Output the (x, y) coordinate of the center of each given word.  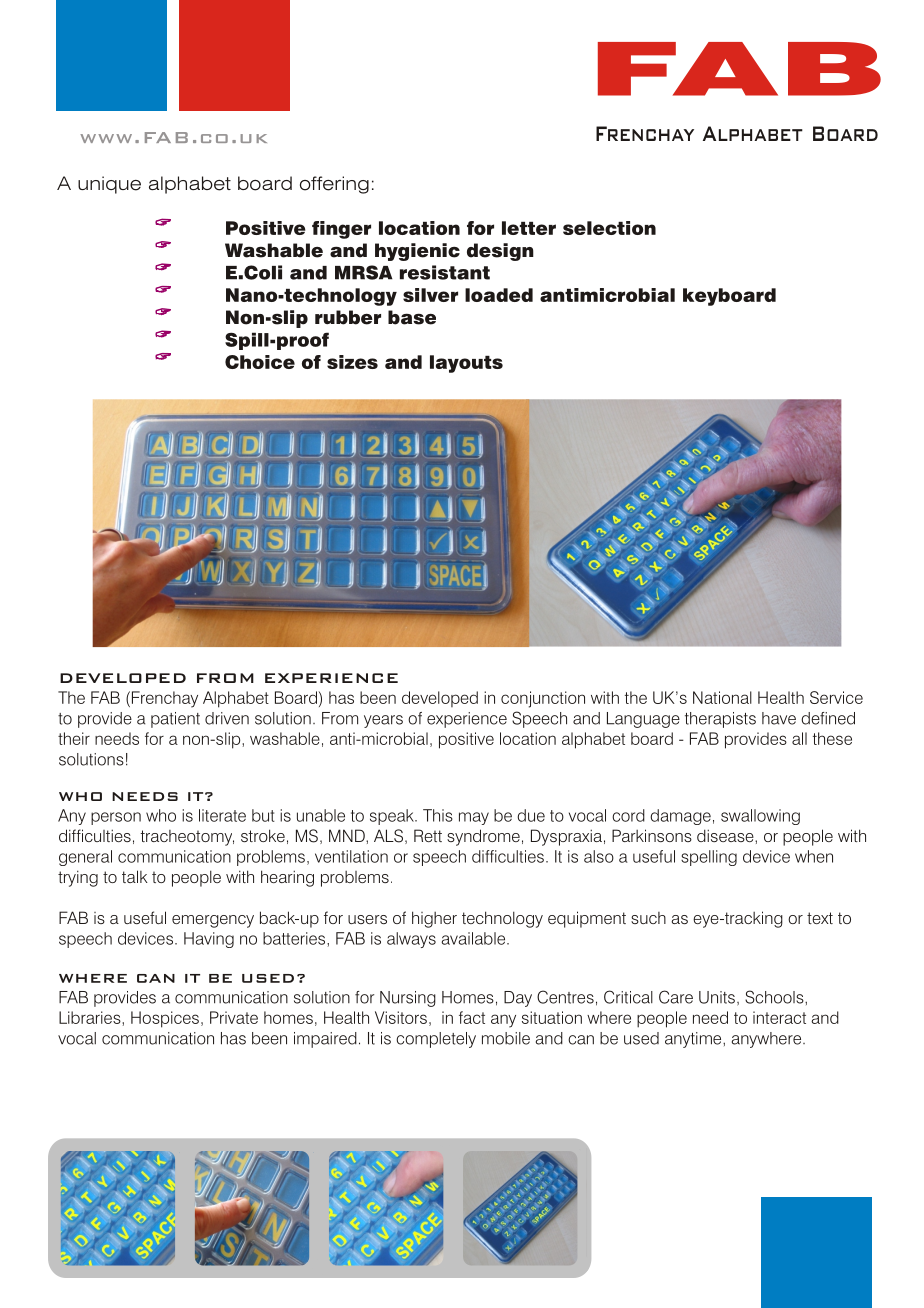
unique (109, 185)
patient (175, 720)
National (722, 697)
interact (779, 1017)
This (438, 815)
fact (472, 1017)
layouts (466, 364)
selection (609, 228)
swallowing (760, 817)
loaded (499, 295)
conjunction (543, 699)
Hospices (165, 1019)
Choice (260, 362)
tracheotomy (187, 838)
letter (529, 228)
